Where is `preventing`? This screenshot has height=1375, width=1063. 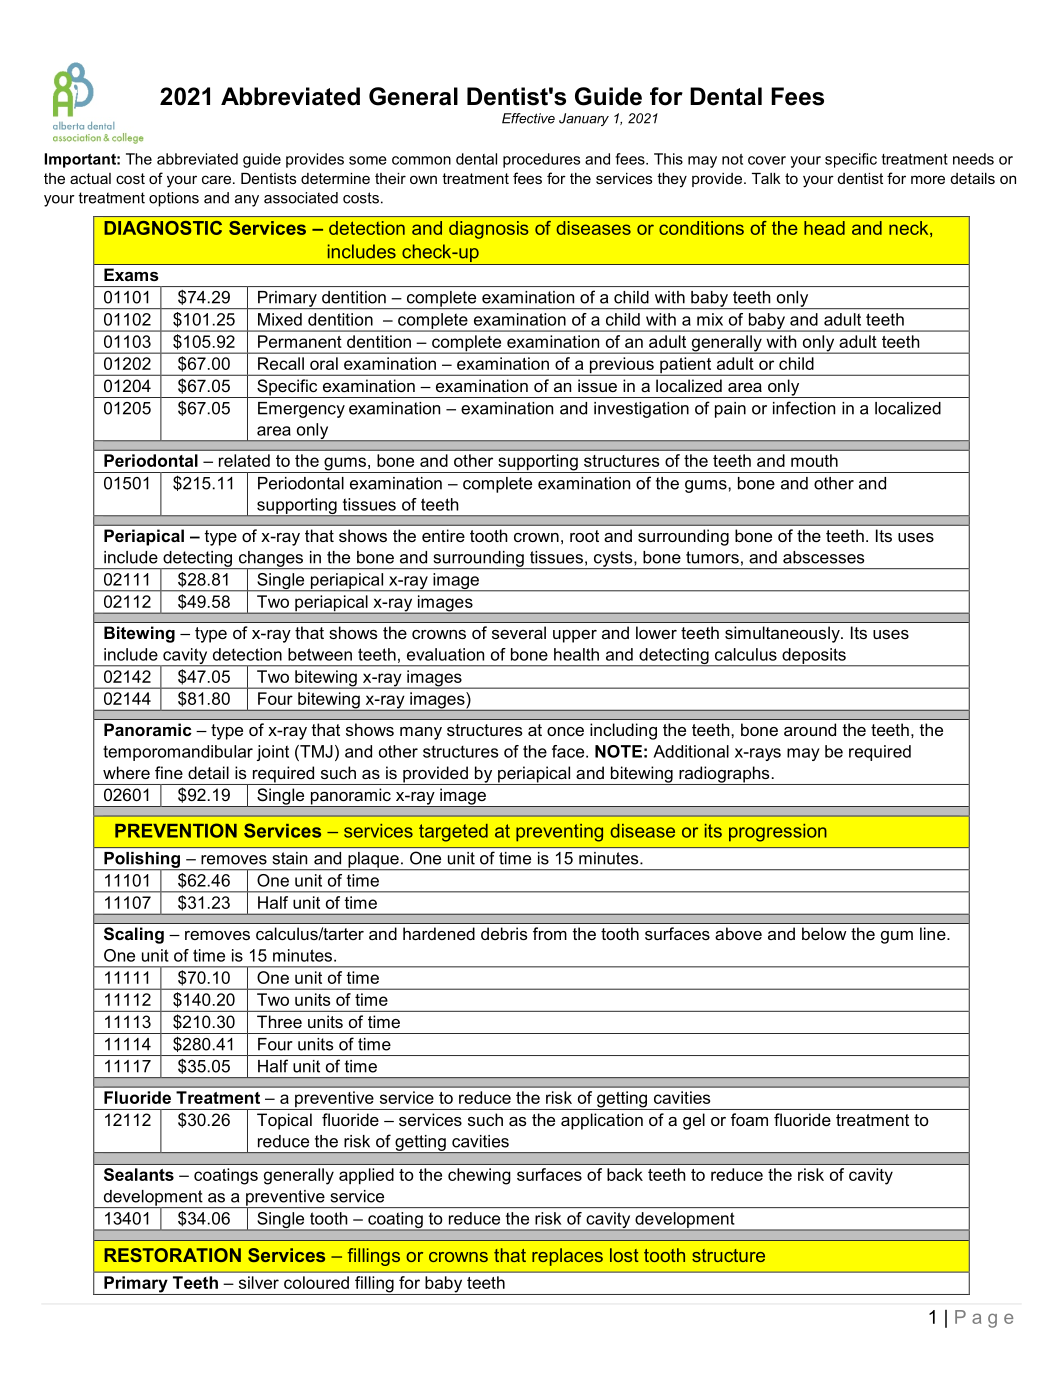 preventing is located at coordinates (559, 833).
